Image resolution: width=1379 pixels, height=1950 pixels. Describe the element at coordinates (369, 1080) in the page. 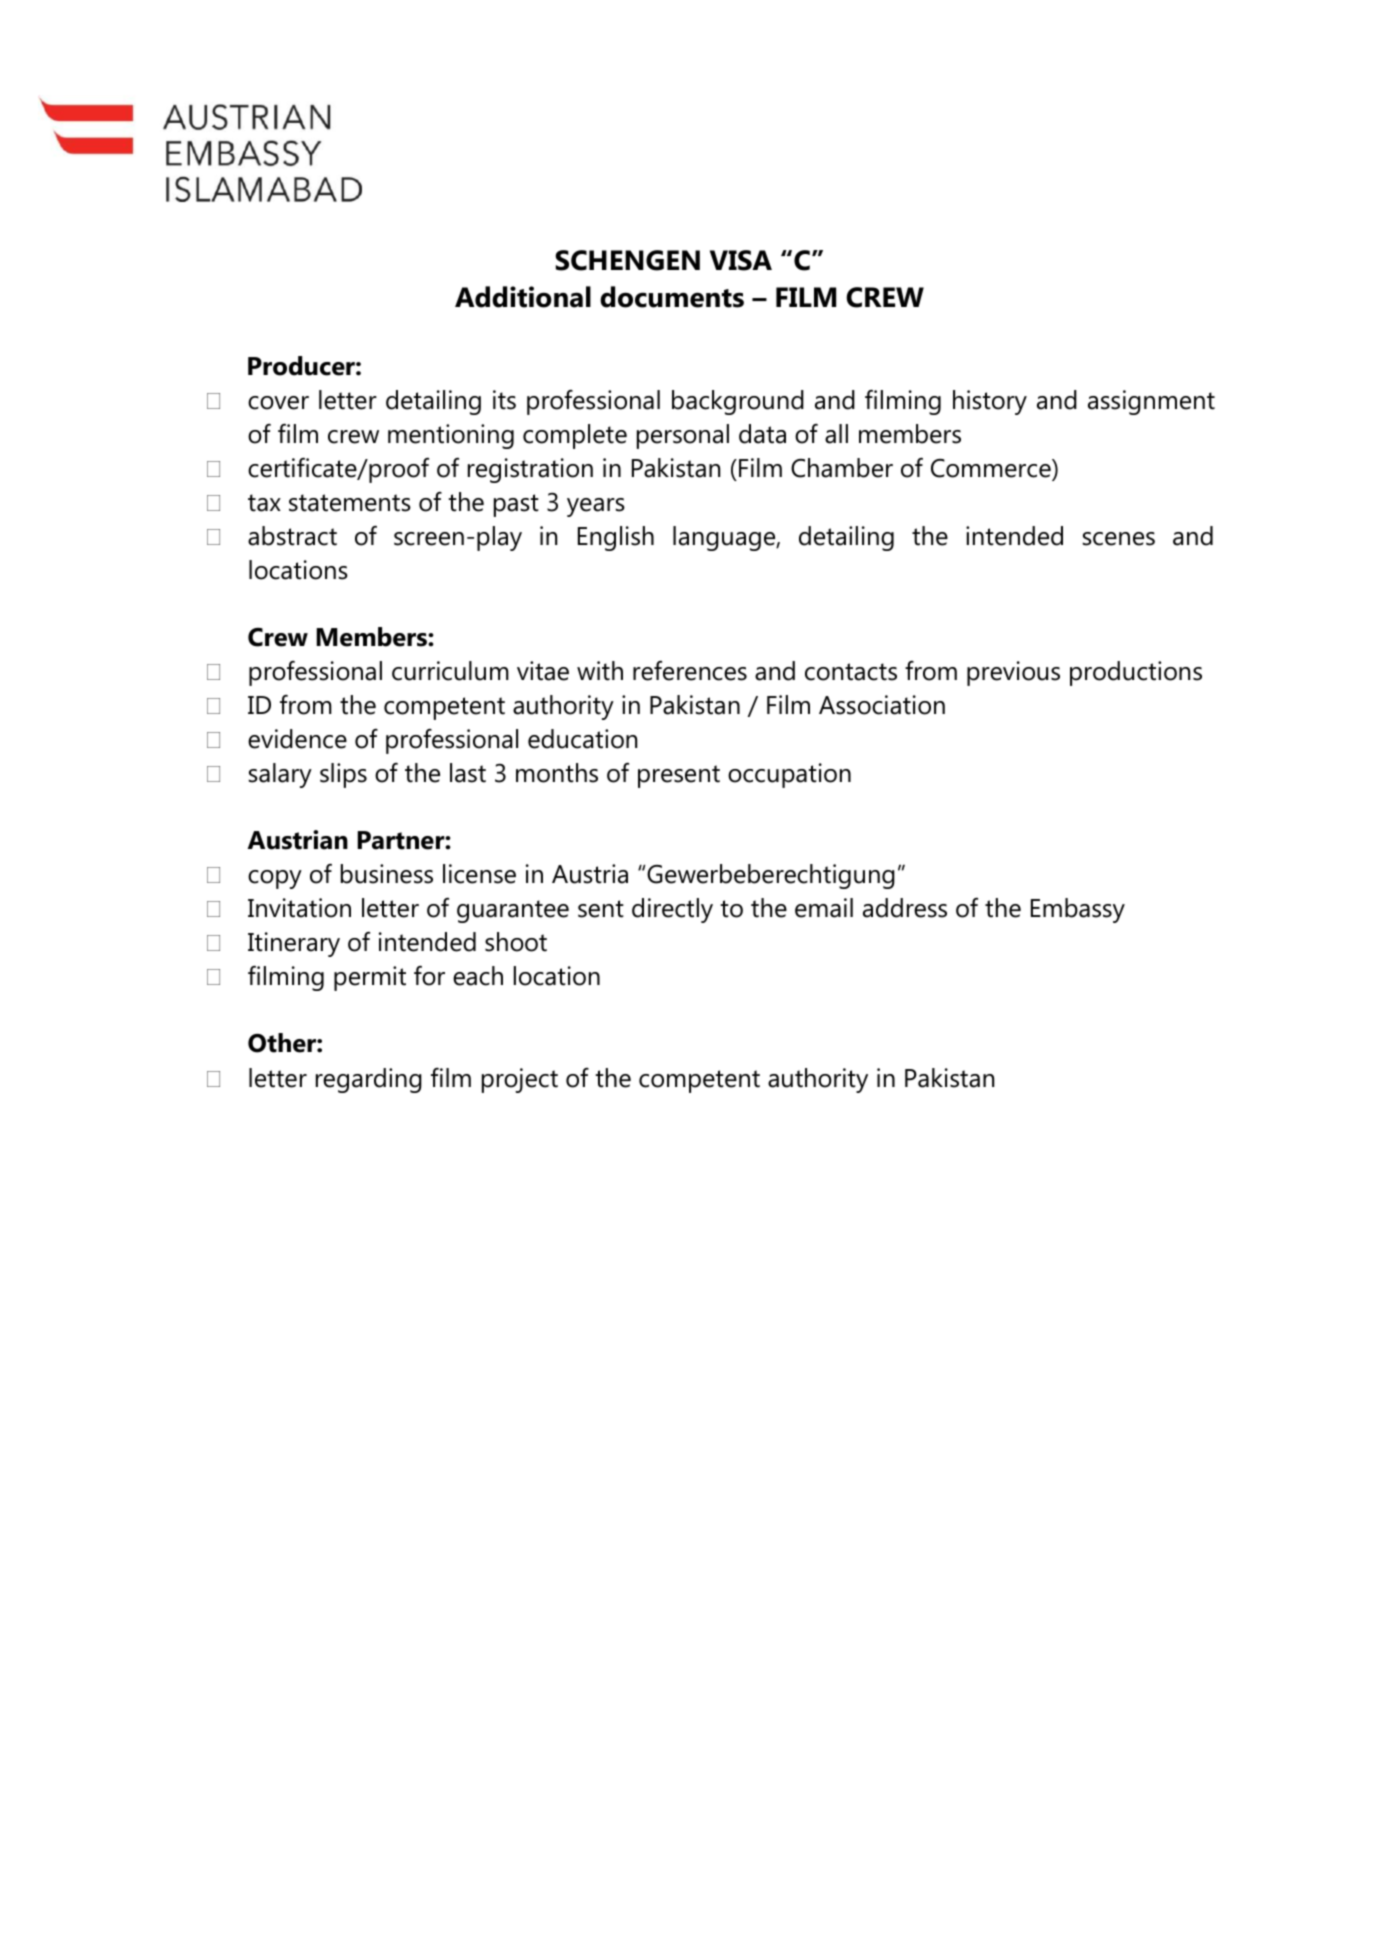

I see `regarding` at that location.
